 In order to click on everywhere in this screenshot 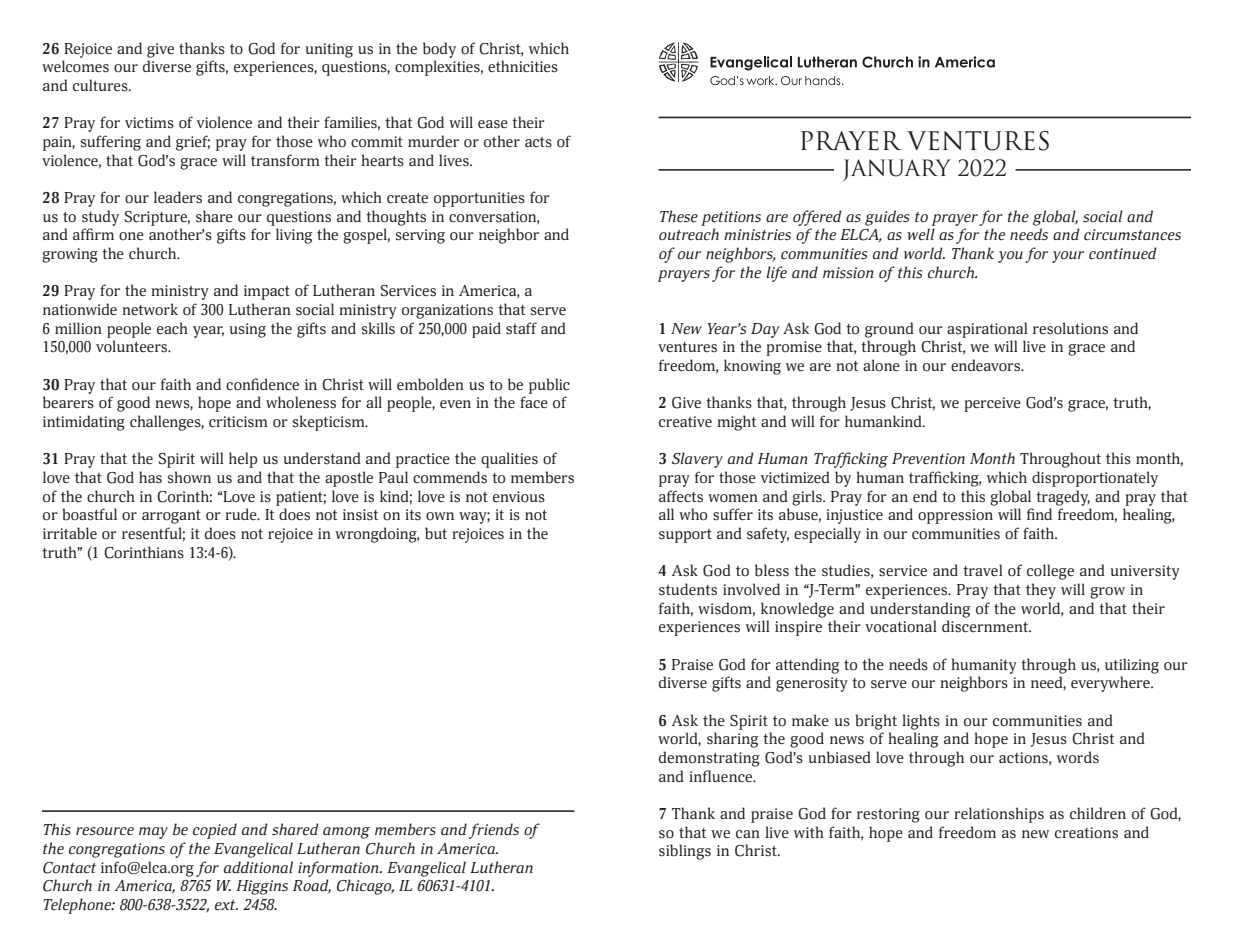, I will do `click(1111, 684)`.
